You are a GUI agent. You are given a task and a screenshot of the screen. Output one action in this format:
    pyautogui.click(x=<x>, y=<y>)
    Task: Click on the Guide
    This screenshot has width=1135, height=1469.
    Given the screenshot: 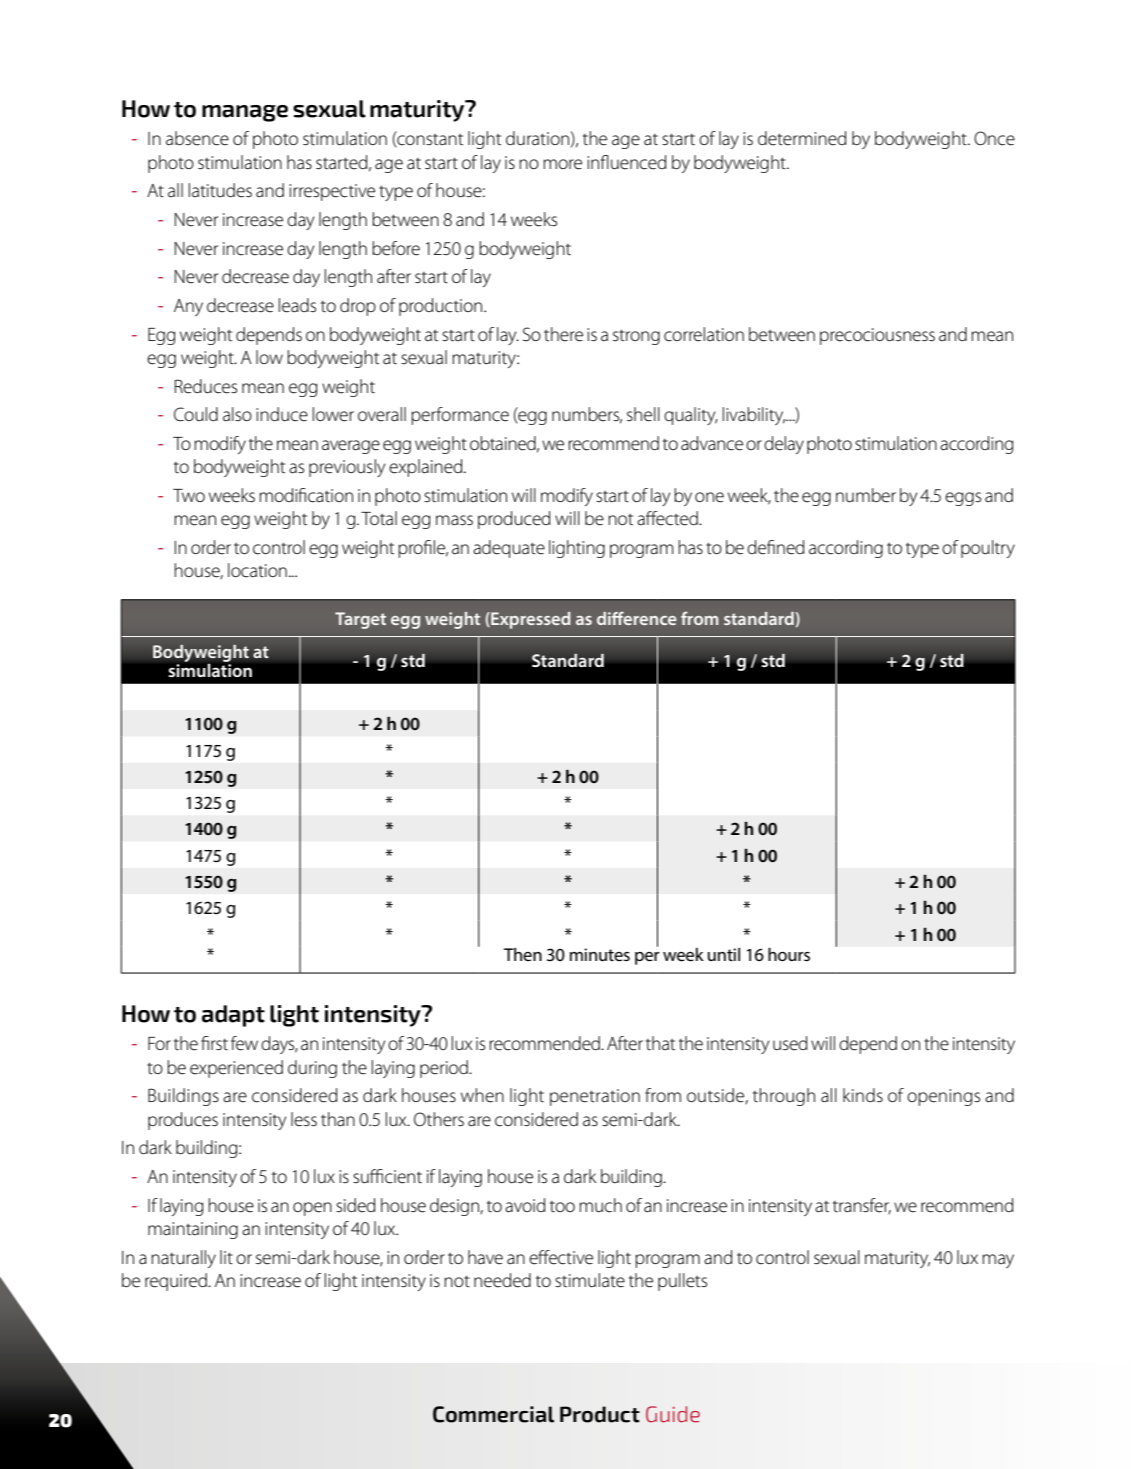 What is the action you would take?
    pyautogui.click(x=673, y=1414)
